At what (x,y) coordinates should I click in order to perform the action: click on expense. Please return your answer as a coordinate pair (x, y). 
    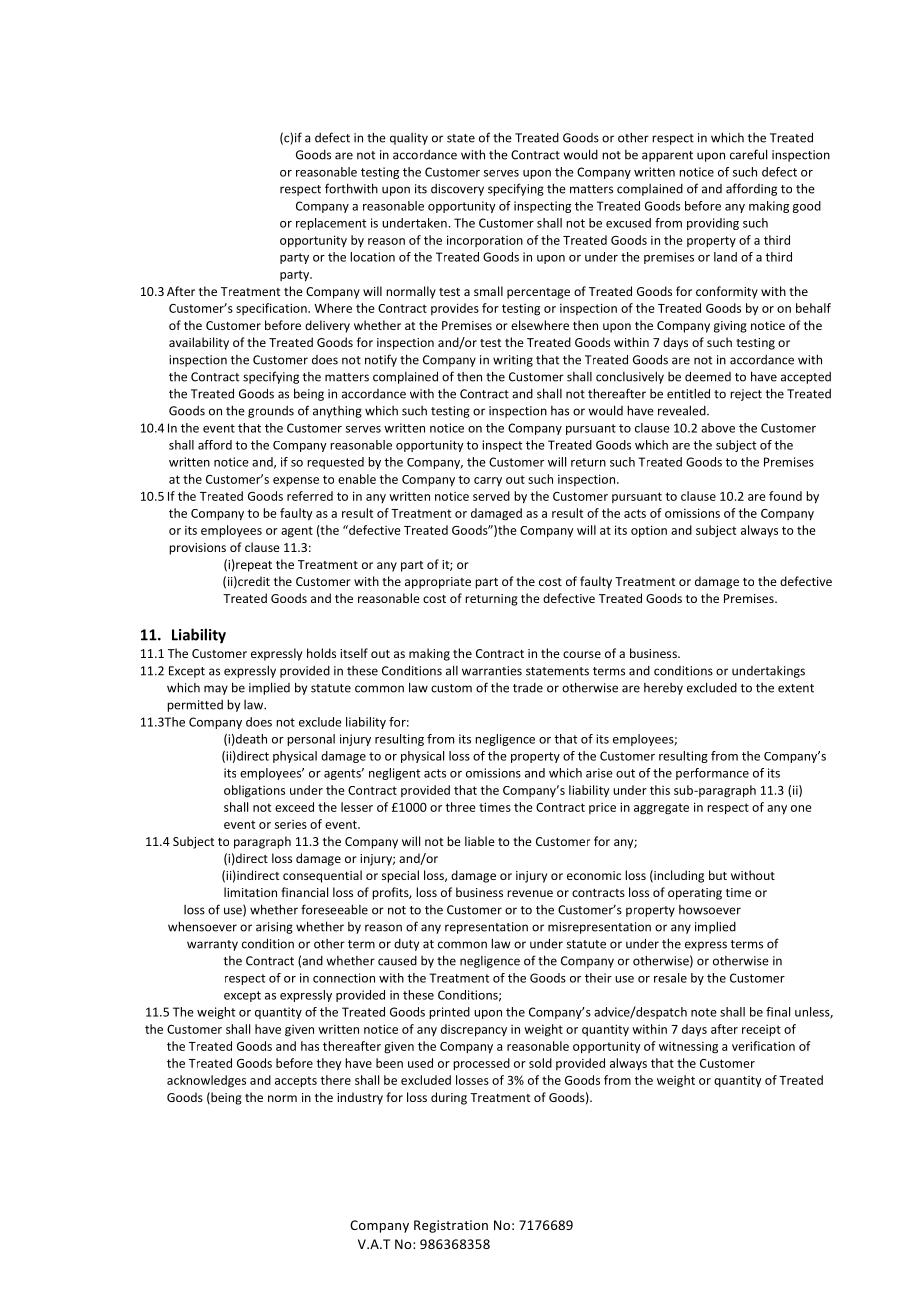
    Looking at the image, I should click on (296, 482).
